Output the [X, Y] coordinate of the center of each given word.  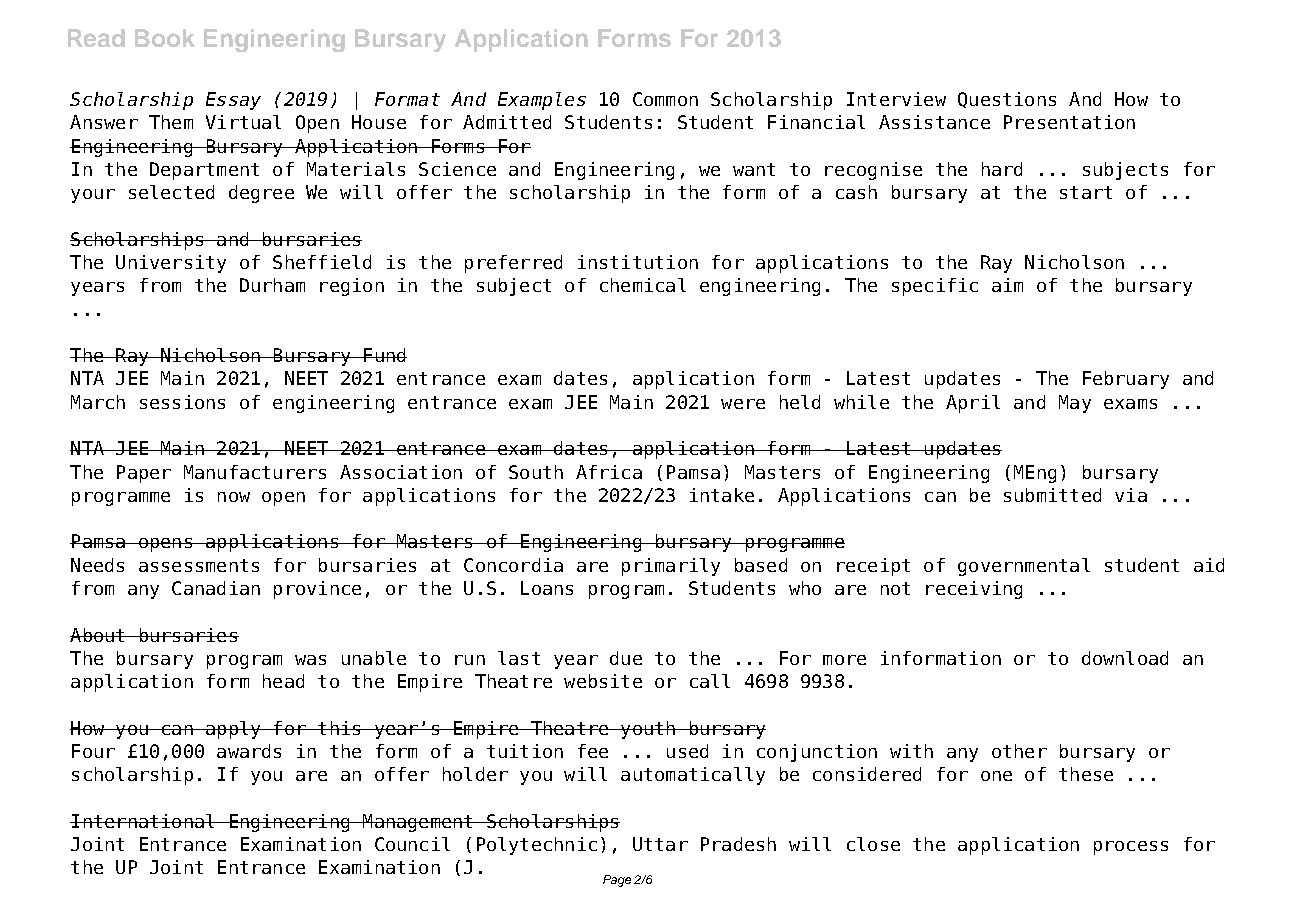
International [143, 821]
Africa [609, 472]
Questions [1007, 100]
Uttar [660, 844]
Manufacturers [255, 472]
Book [165, 38]
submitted [1052, 495]
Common [665, 99]
